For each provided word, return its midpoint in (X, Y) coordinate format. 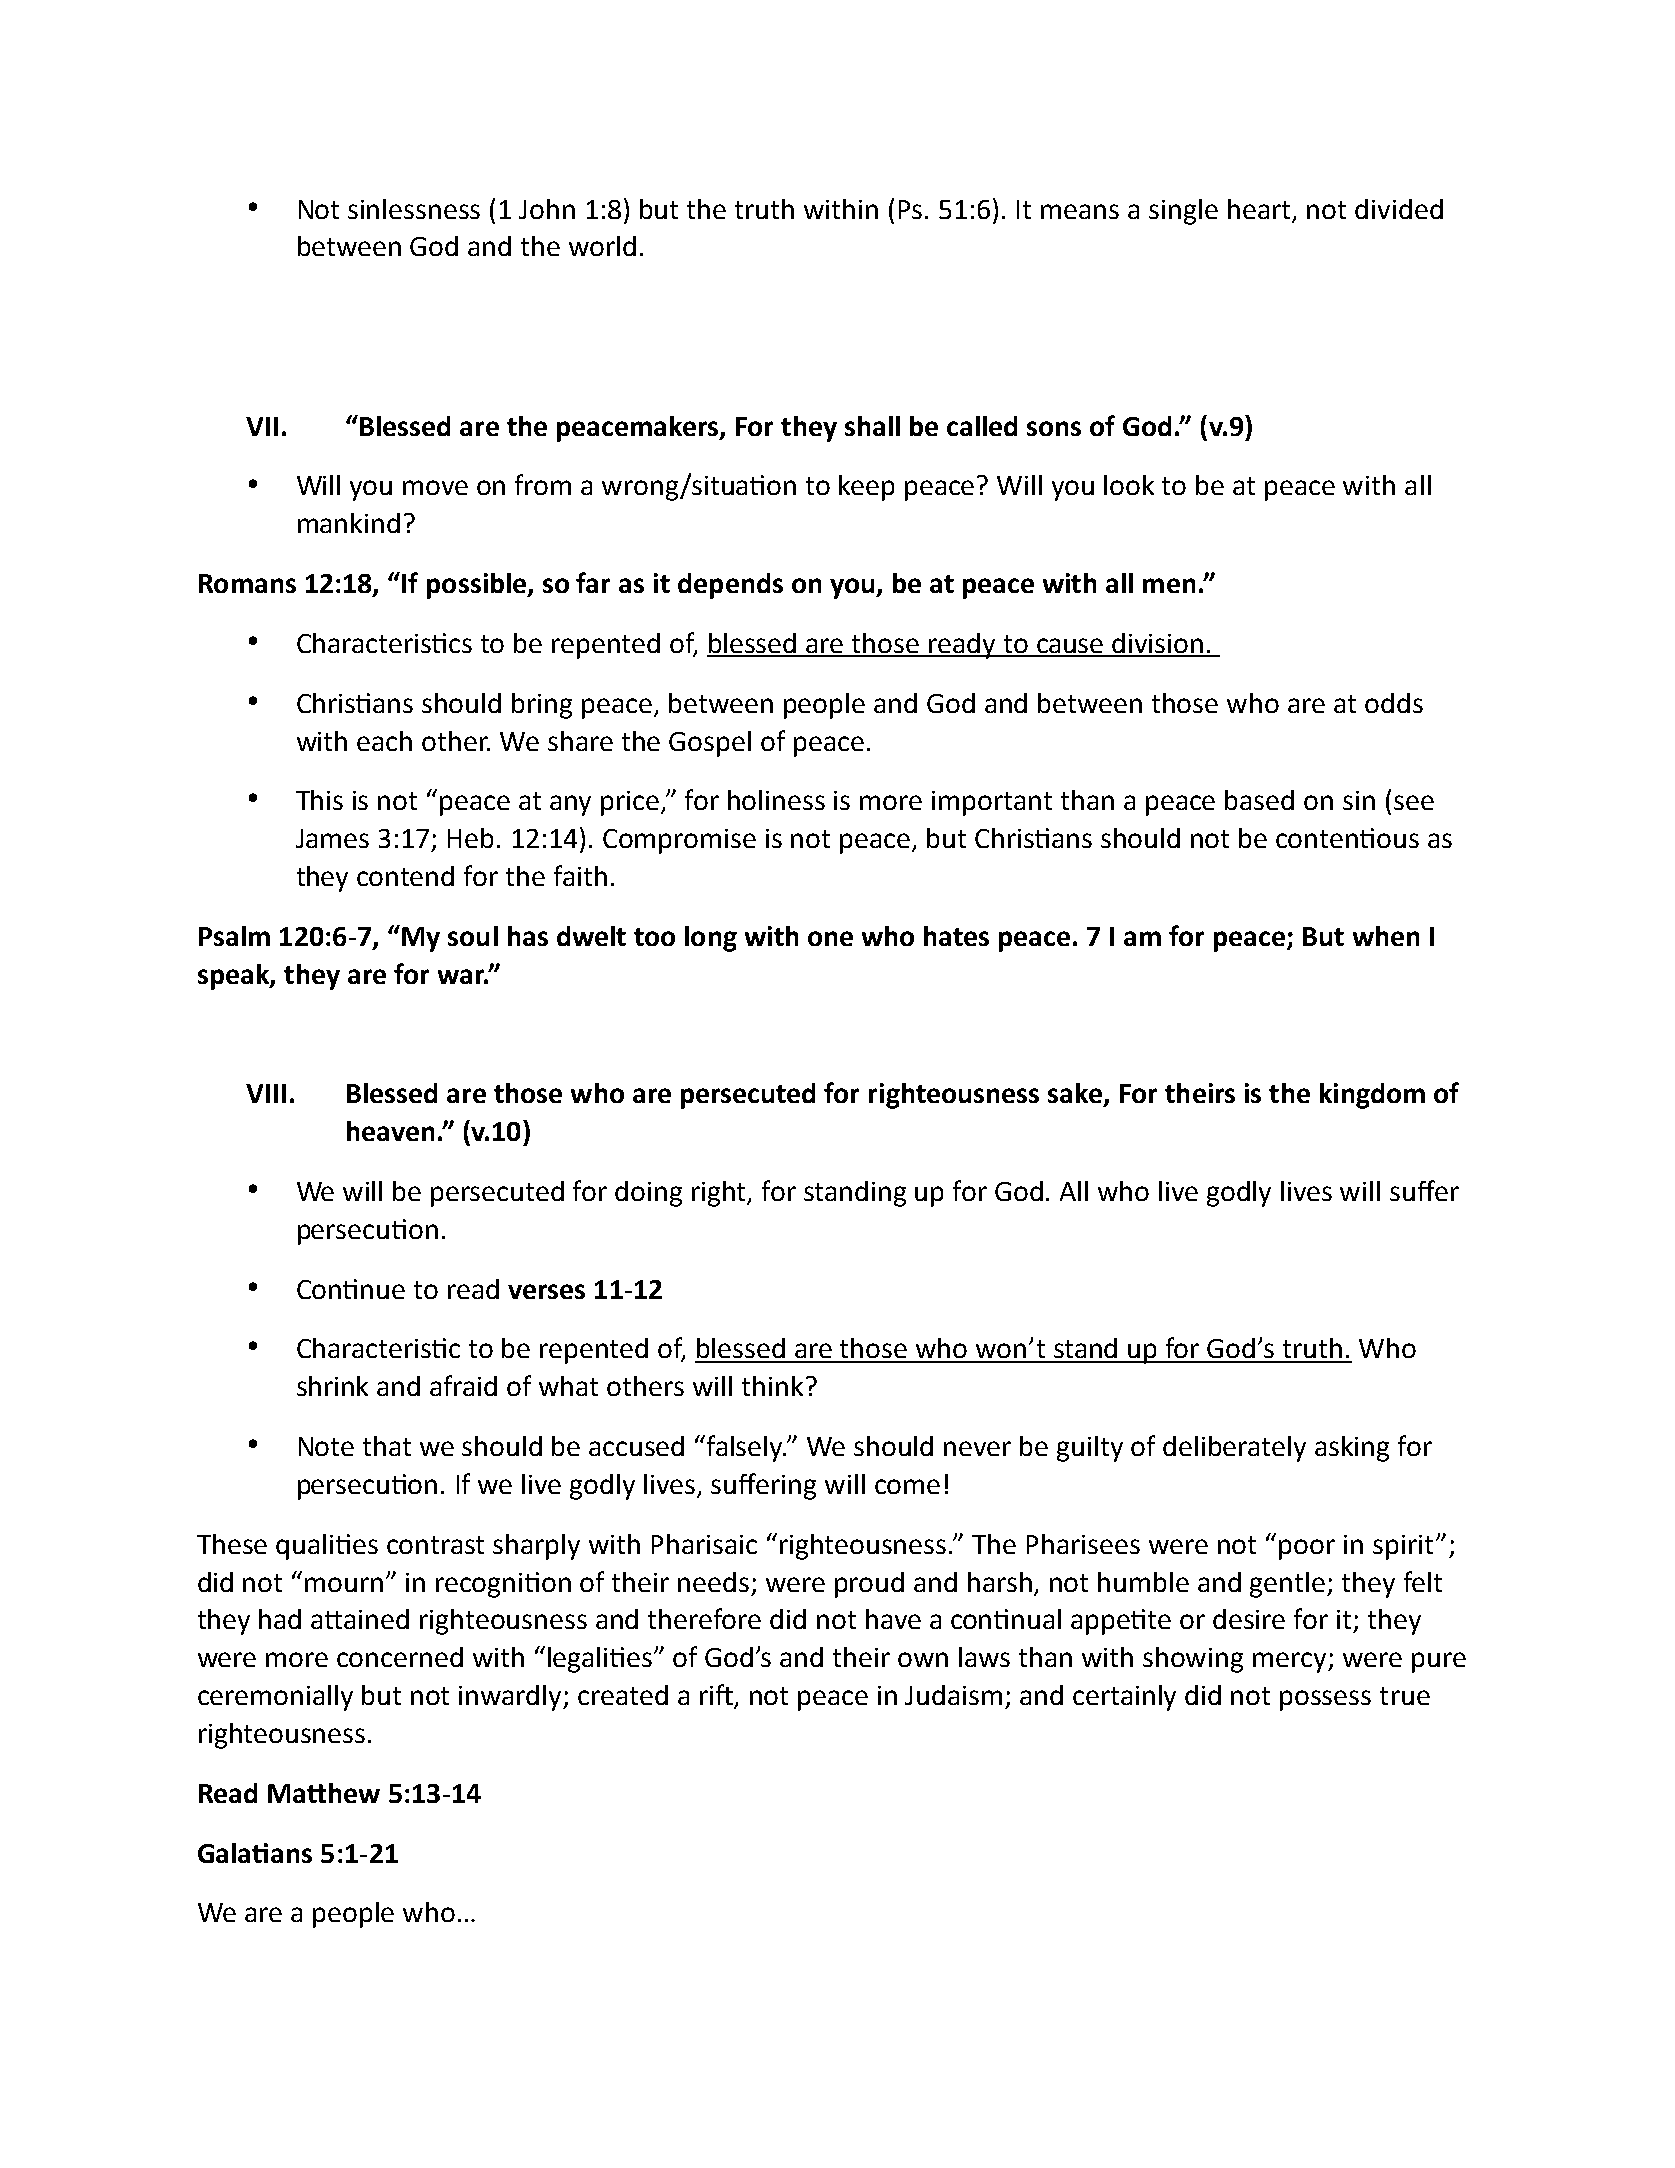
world (602, 246)
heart (1261, 210)
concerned (400, 1657)
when (1386, 936)
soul (473, 936)
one (830, 938)
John (547, 209)
